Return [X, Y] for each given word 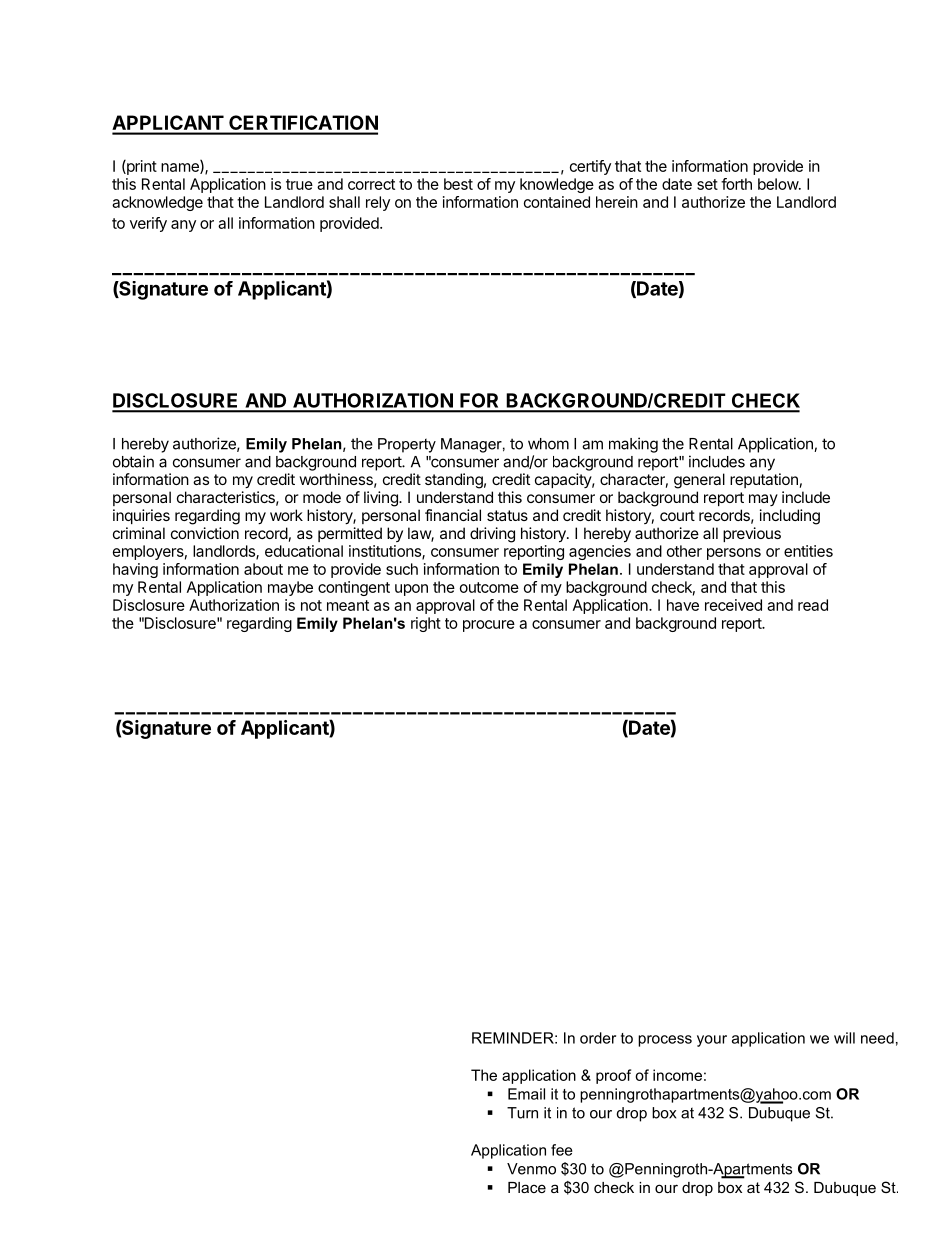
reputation [764, 480]
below [779, 184]
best [458, 184]
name [181, 168]
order [598, 1038]
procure [489, 626]
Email [526, 1094]
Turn [522, 1113]
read [813, 605]
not [311, 605]
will [844, 1038]
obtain [133, 461]
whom [548, 444]
